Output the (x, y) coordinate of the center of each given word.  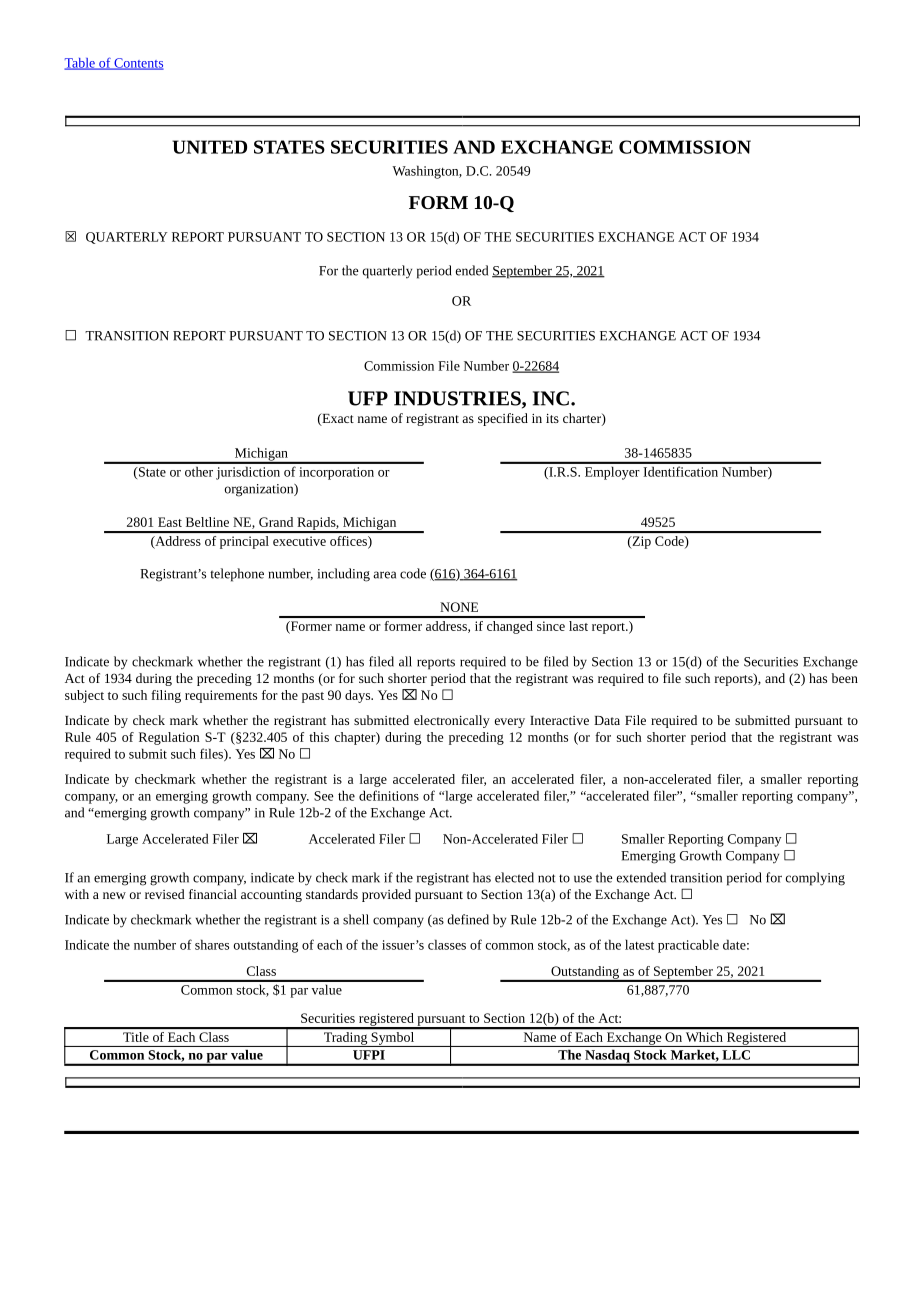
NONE (459, 607)
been (845, 678)
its (552, 418)
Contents (138, 64)
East (170, 522)
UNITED (209, 147)
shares (212, 944)
